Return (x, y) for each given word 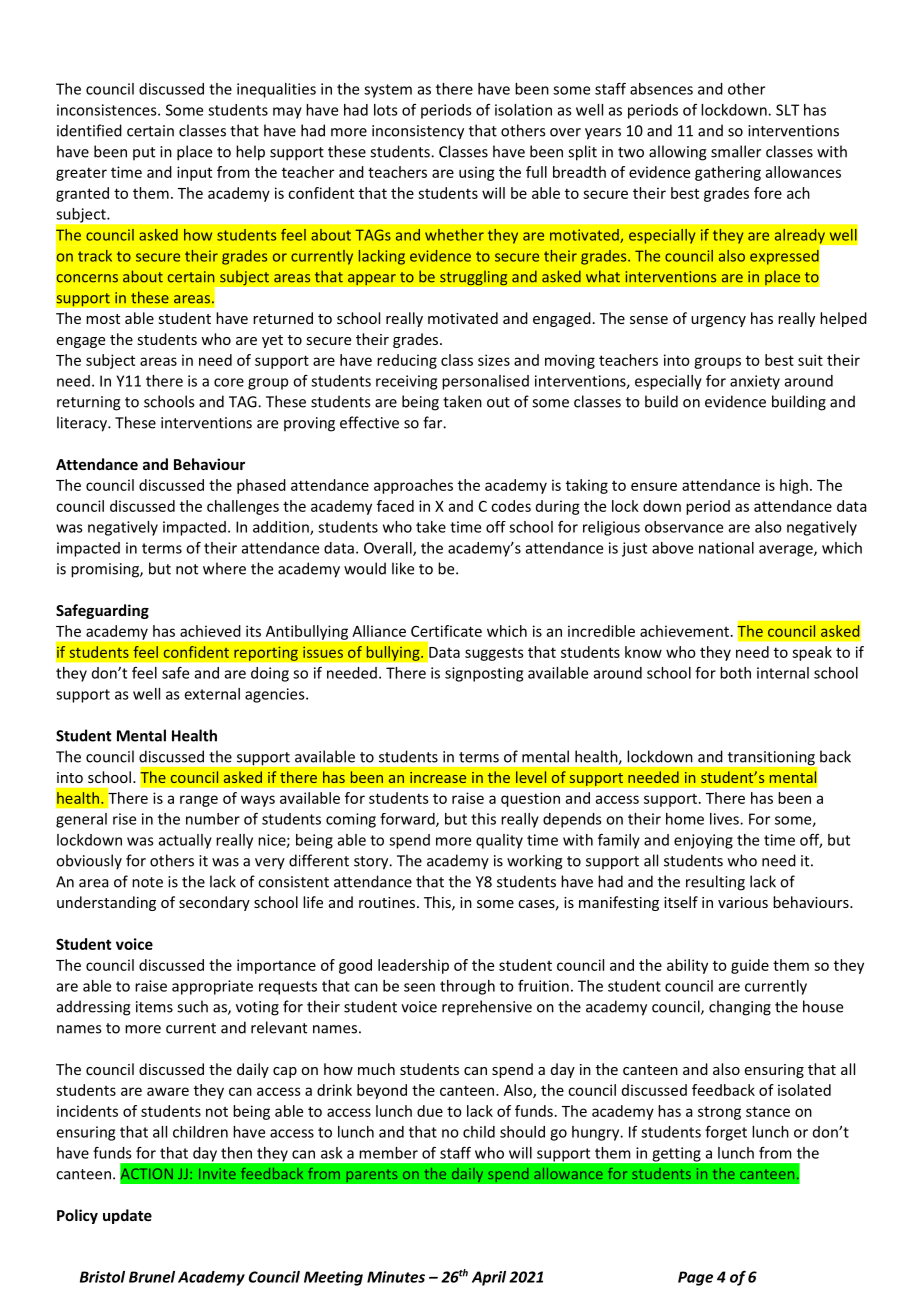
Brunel (152, 1277)
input (194, 173)
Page (695, 1278)
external (212, 694)
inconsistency (418, 132)
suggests (494, 654)
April (489, 1278)
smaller (736, 151)
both (735, 673)
